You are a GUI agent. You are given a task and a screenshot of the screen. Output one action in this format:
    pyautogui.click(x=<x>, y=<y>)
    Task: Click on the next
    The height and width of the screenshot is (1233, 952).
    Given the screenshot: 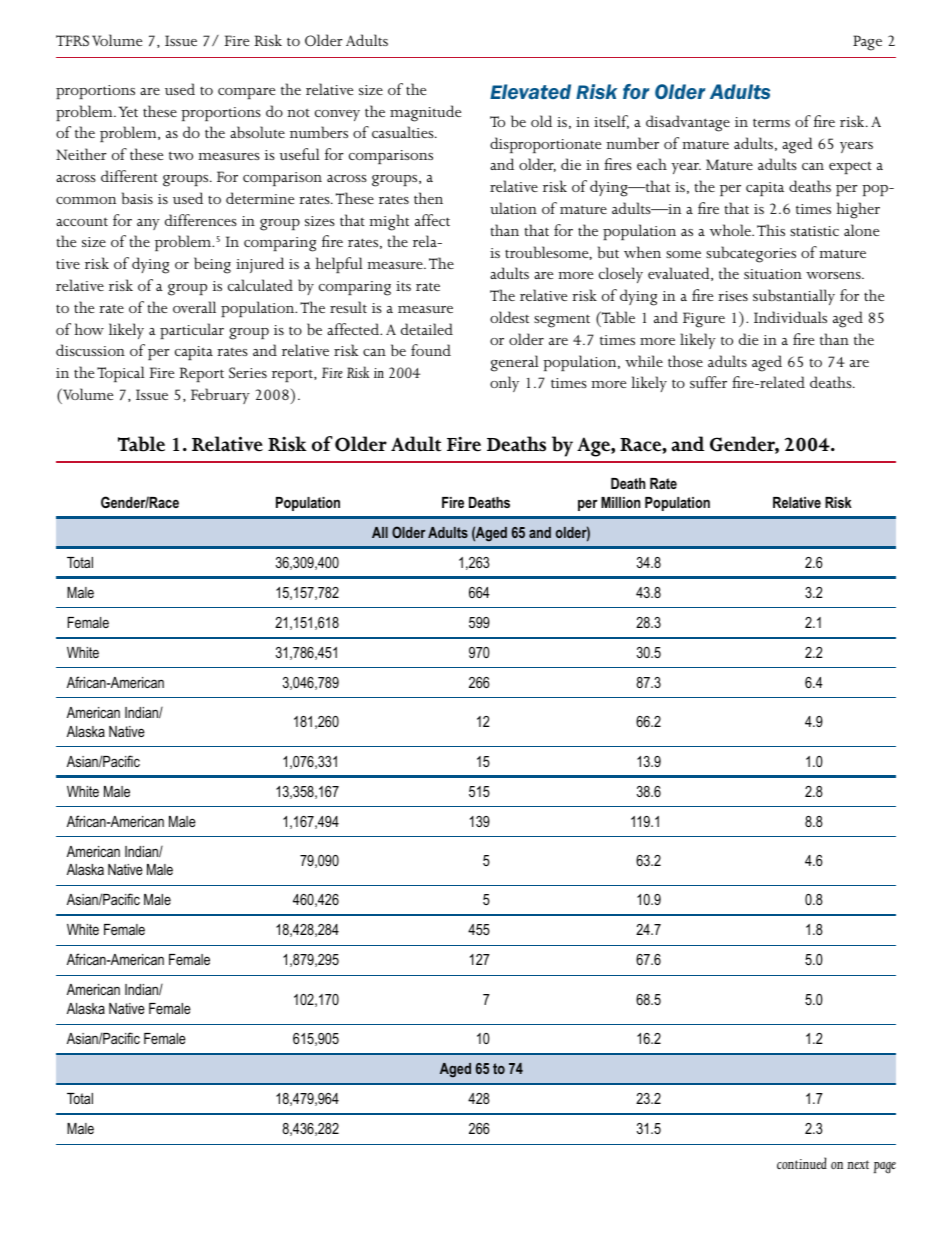 What is the action you would take?
    pyautogui.click(x=858, y=1164)
